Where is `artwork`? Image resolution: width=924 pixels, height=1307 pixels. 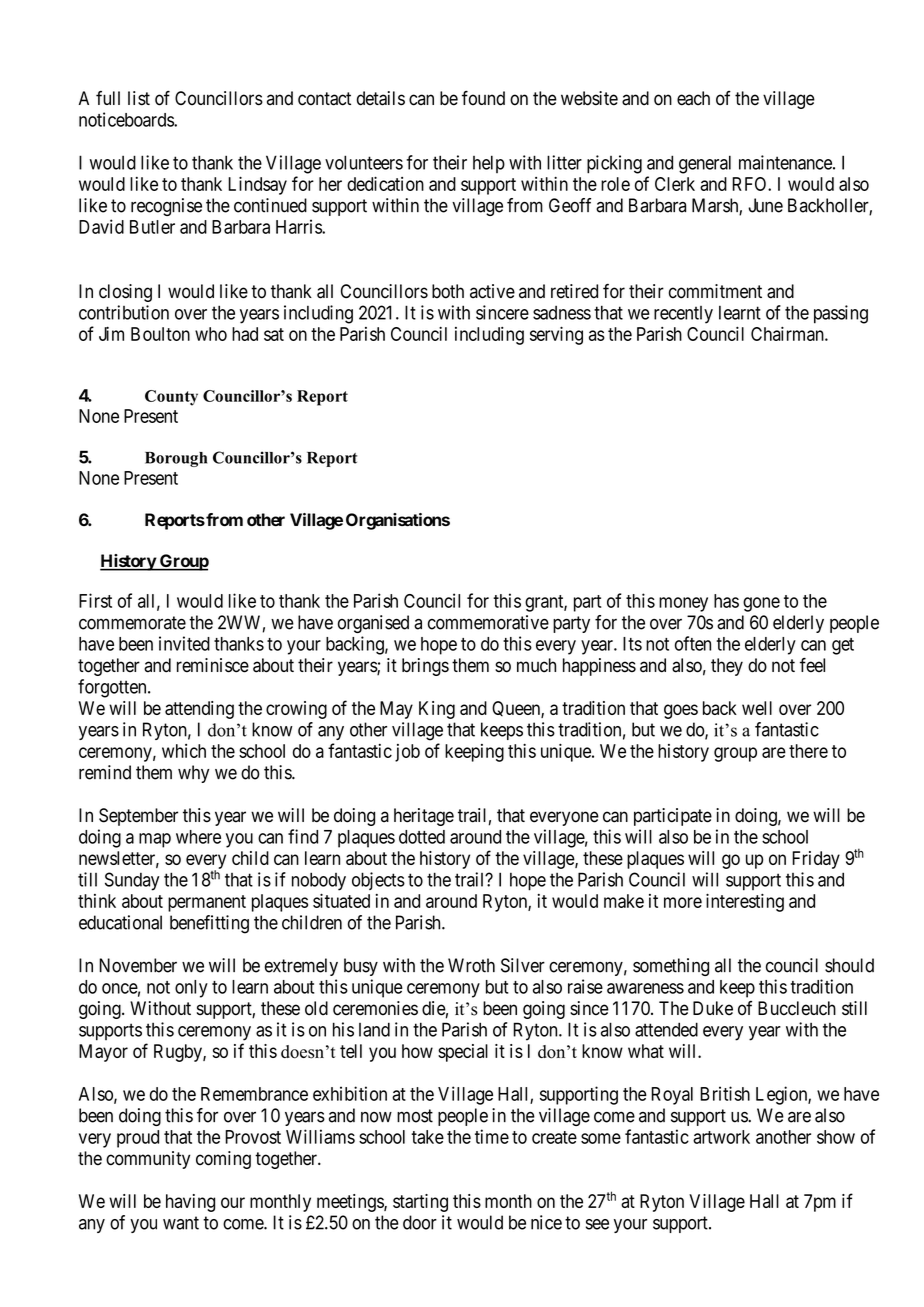 artwork is located at coordinates (721, 1137).
